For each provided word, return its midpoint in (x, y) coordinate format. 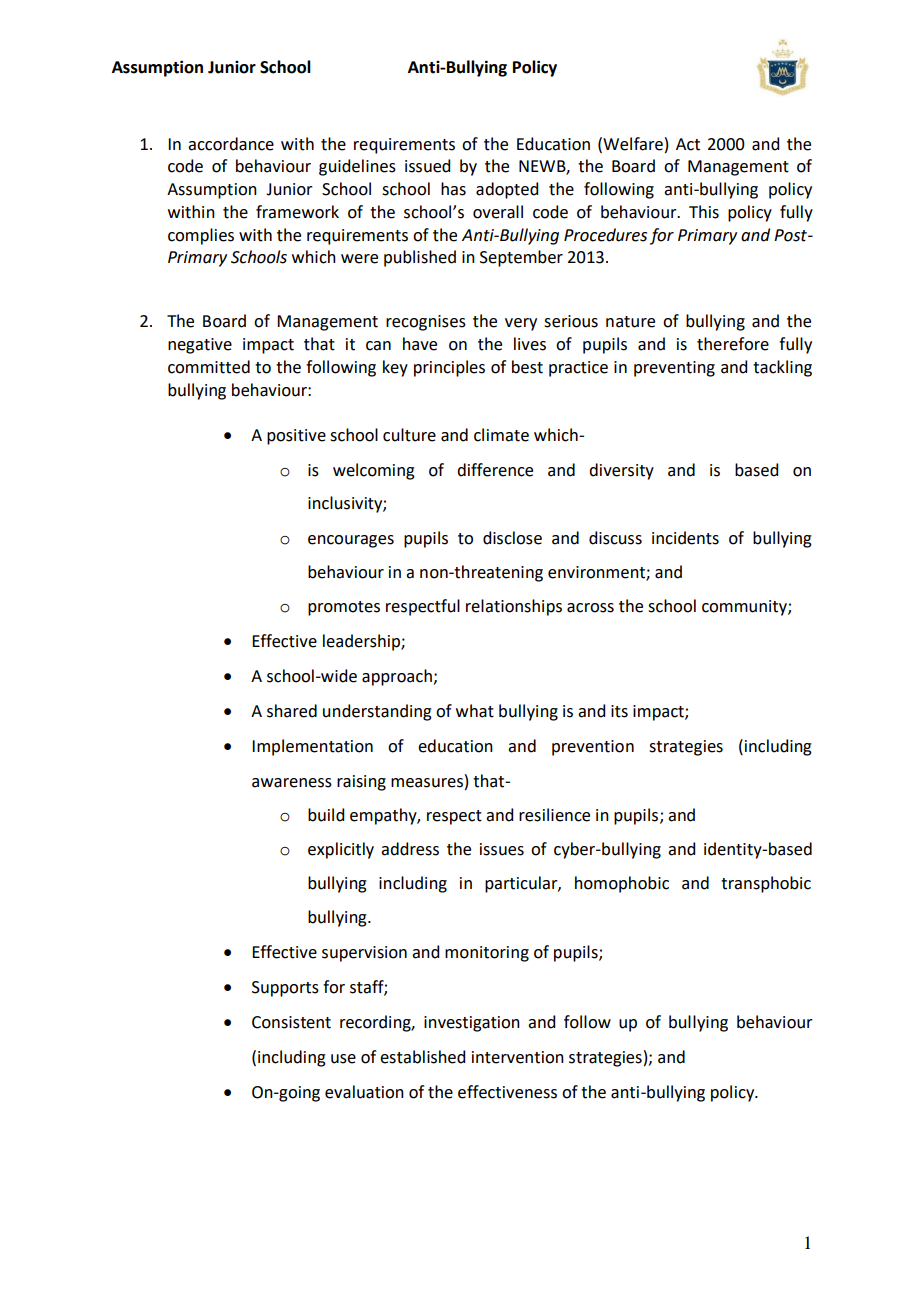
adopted (507, 190)
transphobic (766, 884)
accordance (231, 144)
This (704, 212)
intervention (518, 1057)
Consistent (291, 1022)
